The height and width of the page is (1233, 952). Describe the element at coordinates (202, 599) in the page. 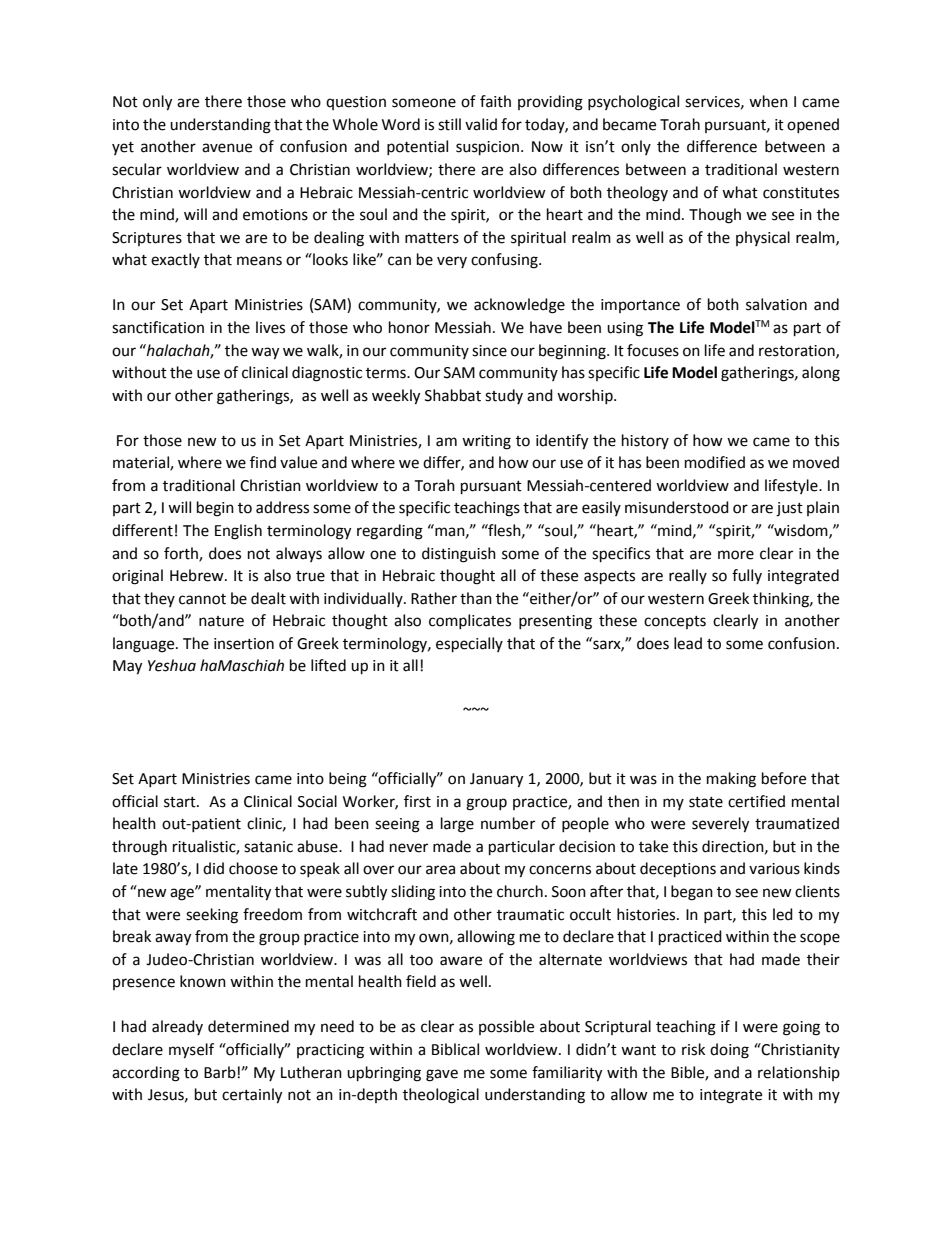

I see `cannot` at that location.
